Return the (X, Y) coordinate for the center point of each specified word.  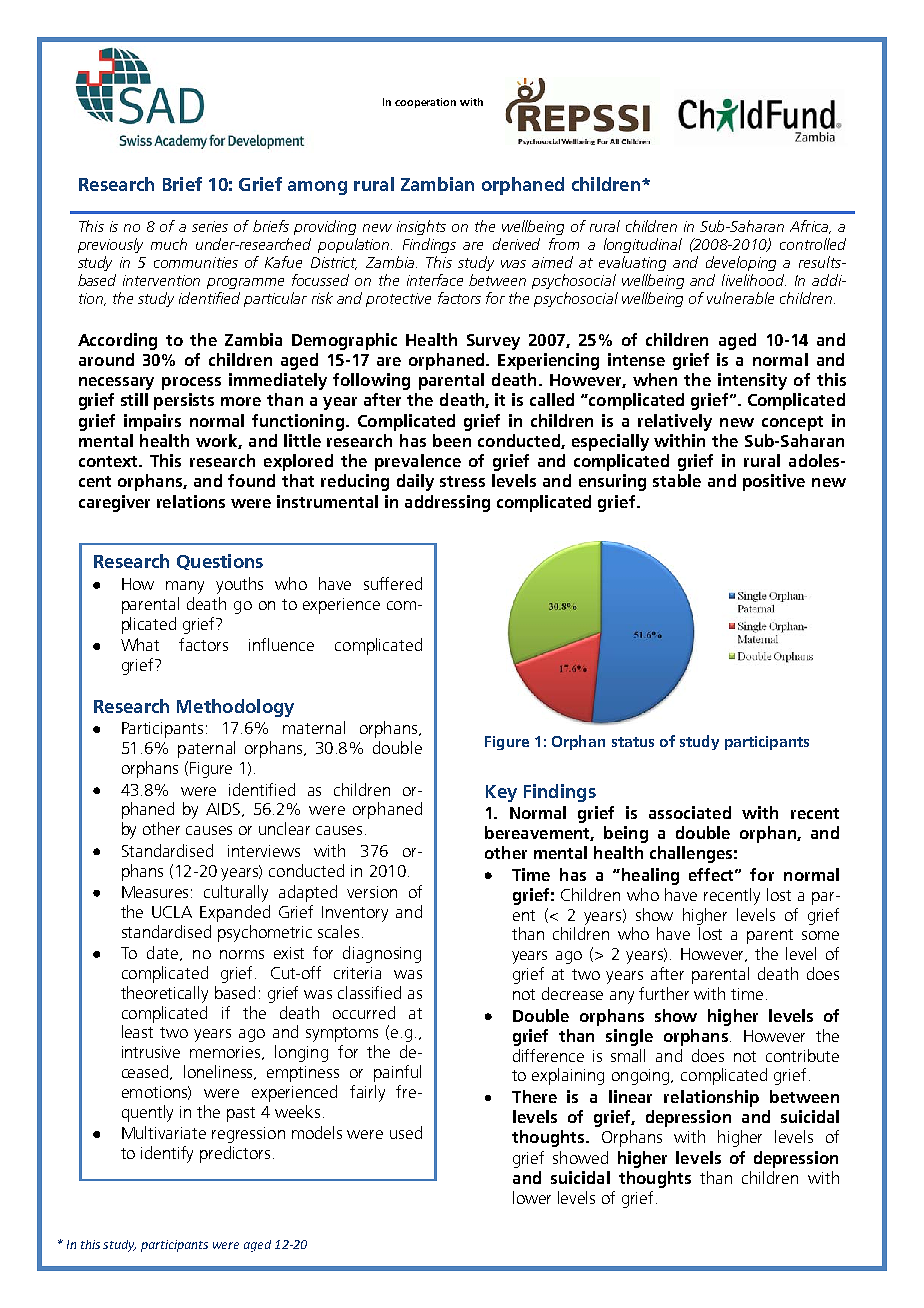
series (210, 226)
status (633, 742)
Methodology (235, 708)
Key (501, 793)
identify (167, 1154)
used (406, 1132)
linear (630, 1096)
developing (741, 263)
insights (421, 227)
